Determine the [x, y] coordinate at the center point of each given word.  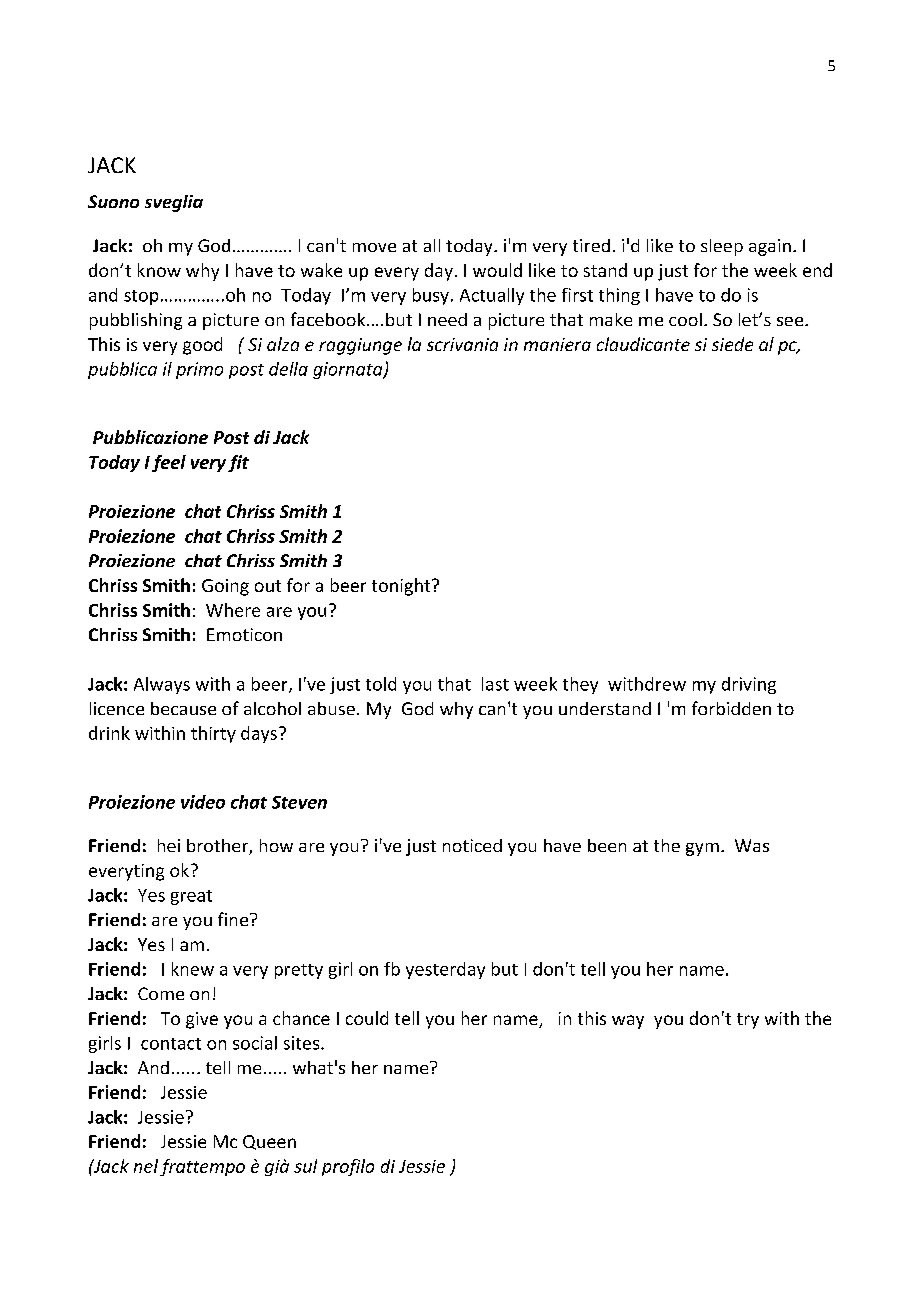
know [159, 270]
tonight [402, 587]
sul [305, 1166]
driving [749, 685]
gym [702, 849]
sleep [722, 247]
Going [225, 587]
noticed [472, 845]
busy [431, 296]
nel [146, 1166]
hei [169, 845]
